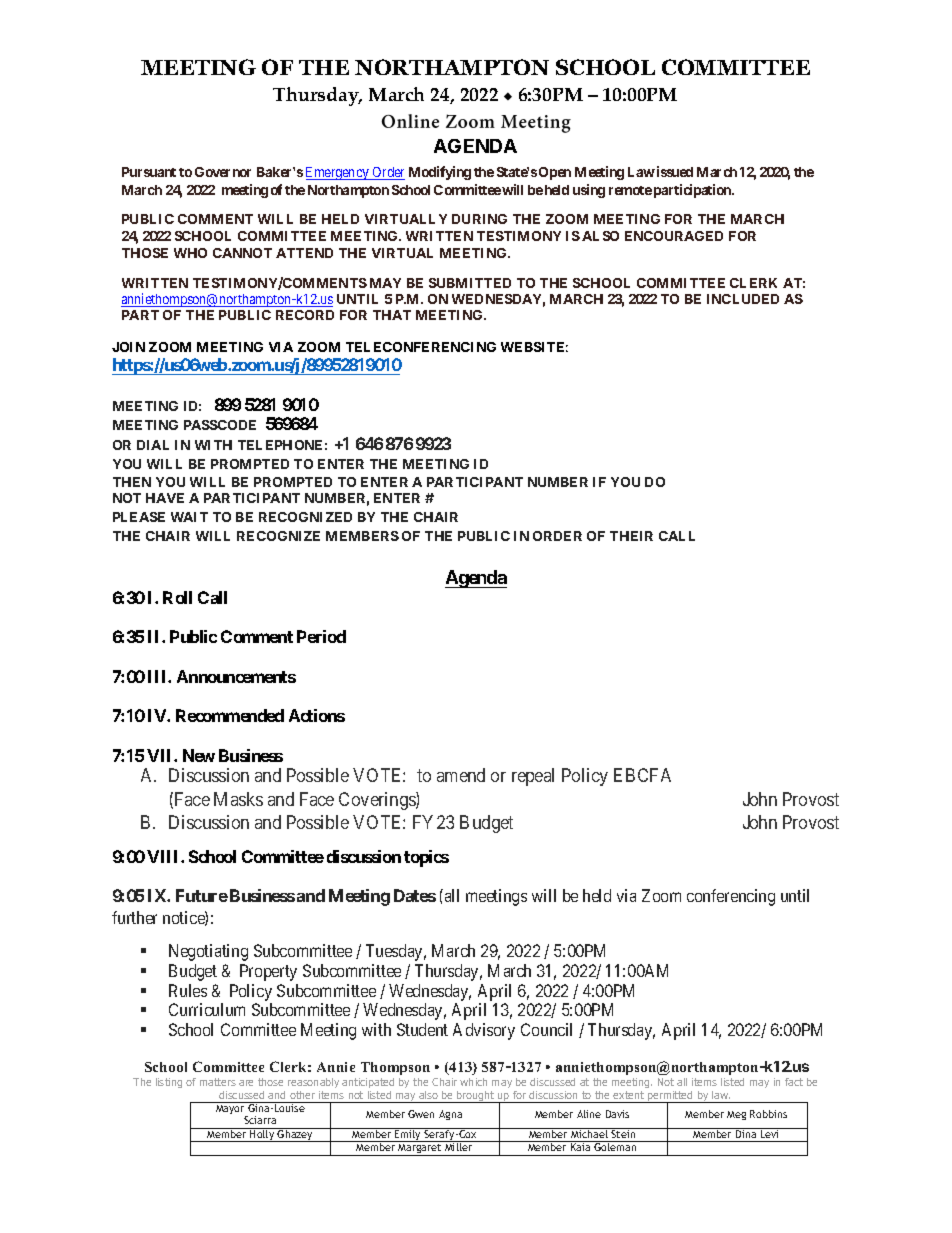 Image resolution: width=952 pixels, height=1233 pixels. Describe the element at coordinates (223, 172) in the screenshot. I see `Governor` at that location.
